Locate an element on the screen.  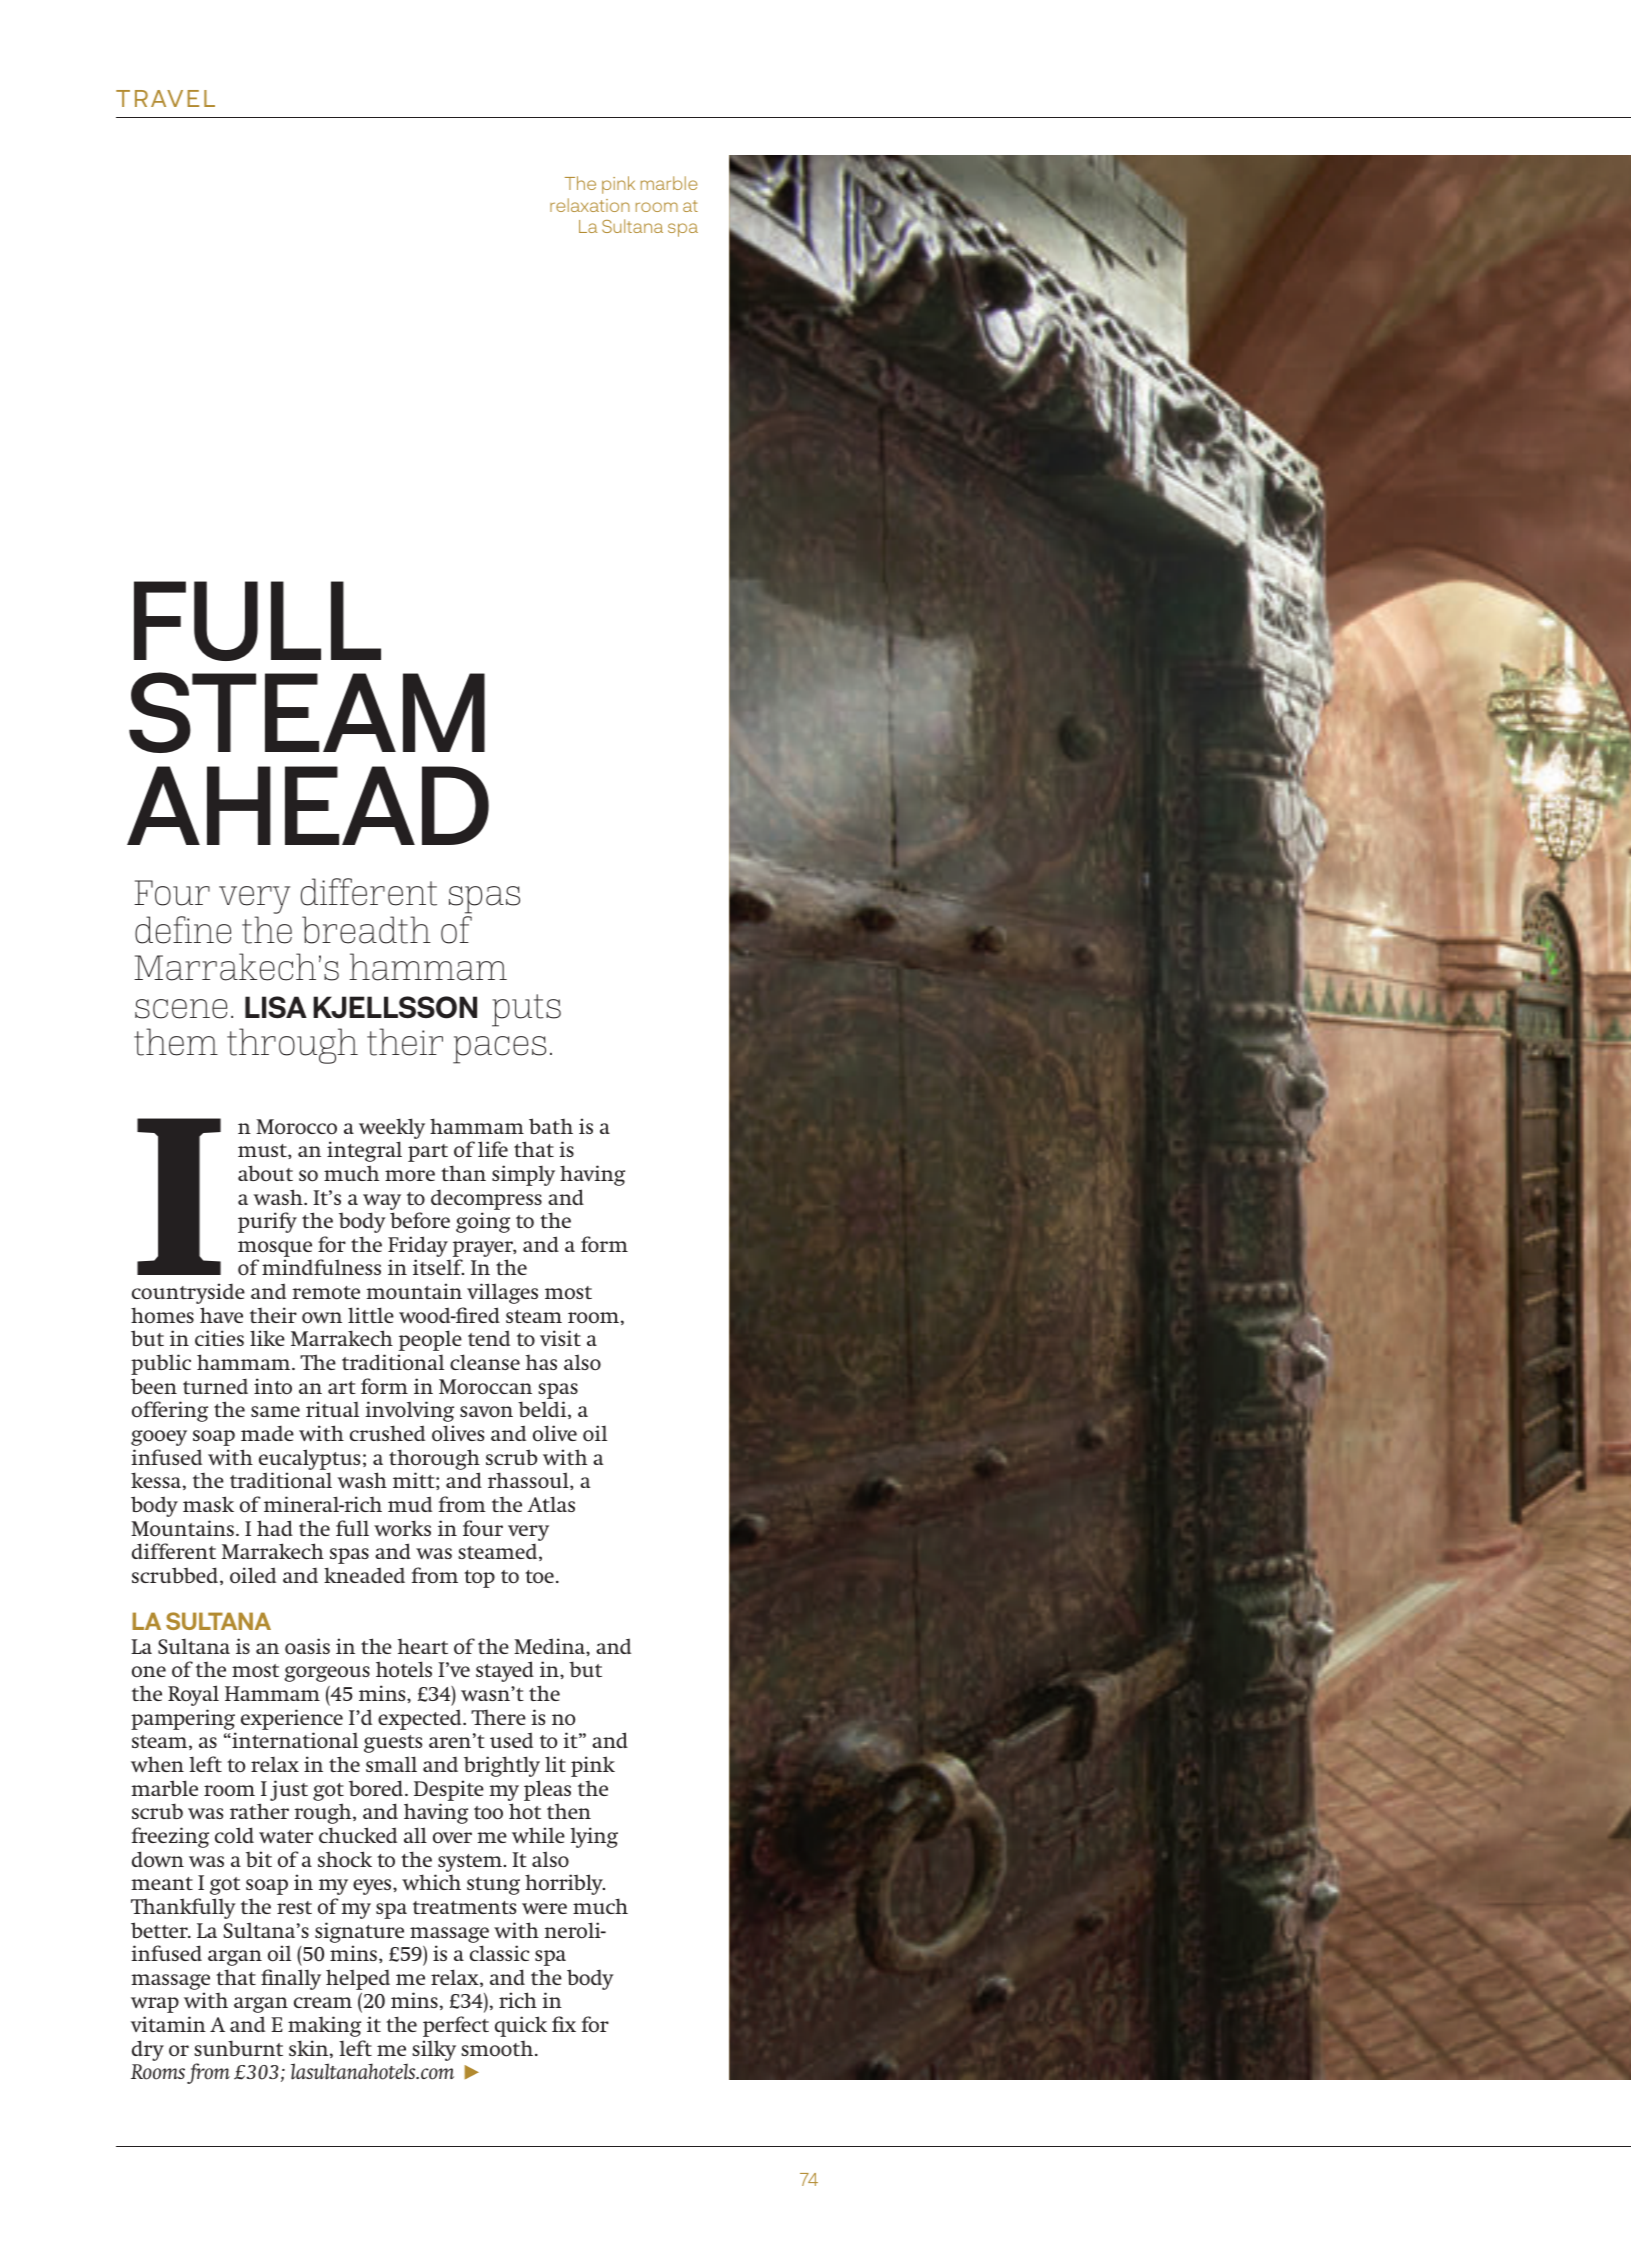
TRAVEL is located at coordinates (165, 98).
